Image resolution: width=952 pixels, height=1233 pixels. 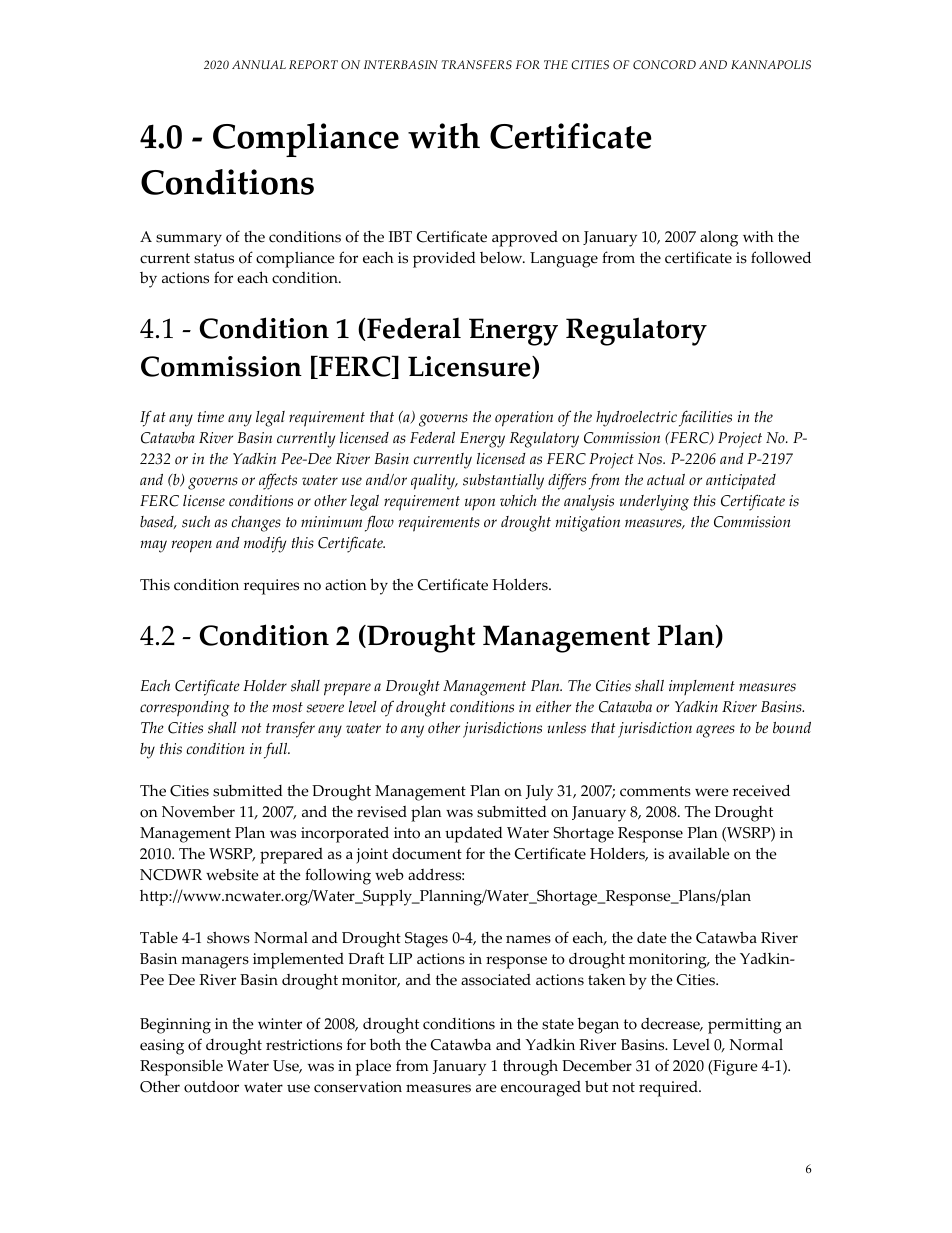 What do you see at coordinates (664, 65) in the screenshot?
I see `CONCORD` at bounding box center [664, 65].
